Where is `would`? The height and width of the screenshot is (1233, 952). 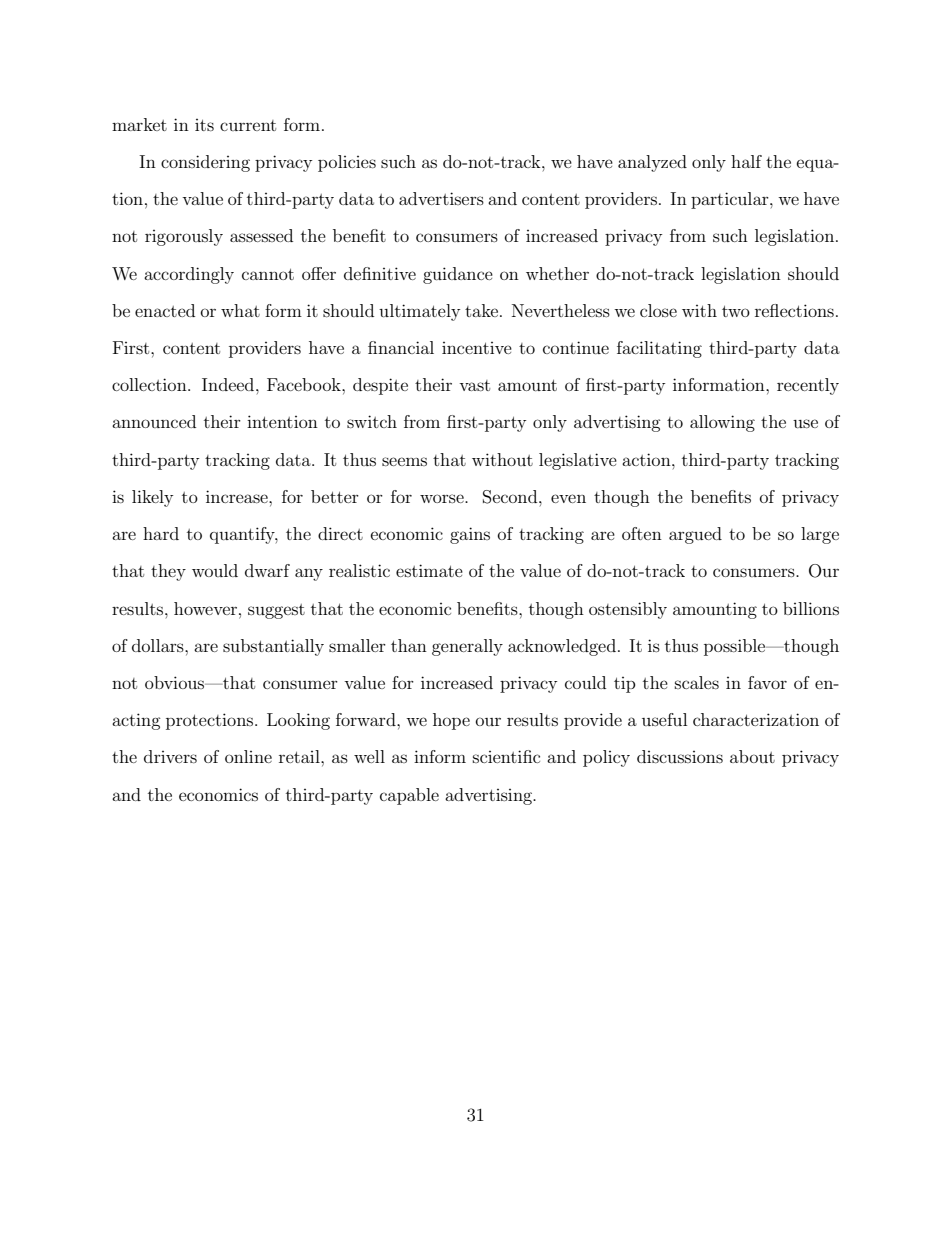 would is located at coordinates (215, 570).
